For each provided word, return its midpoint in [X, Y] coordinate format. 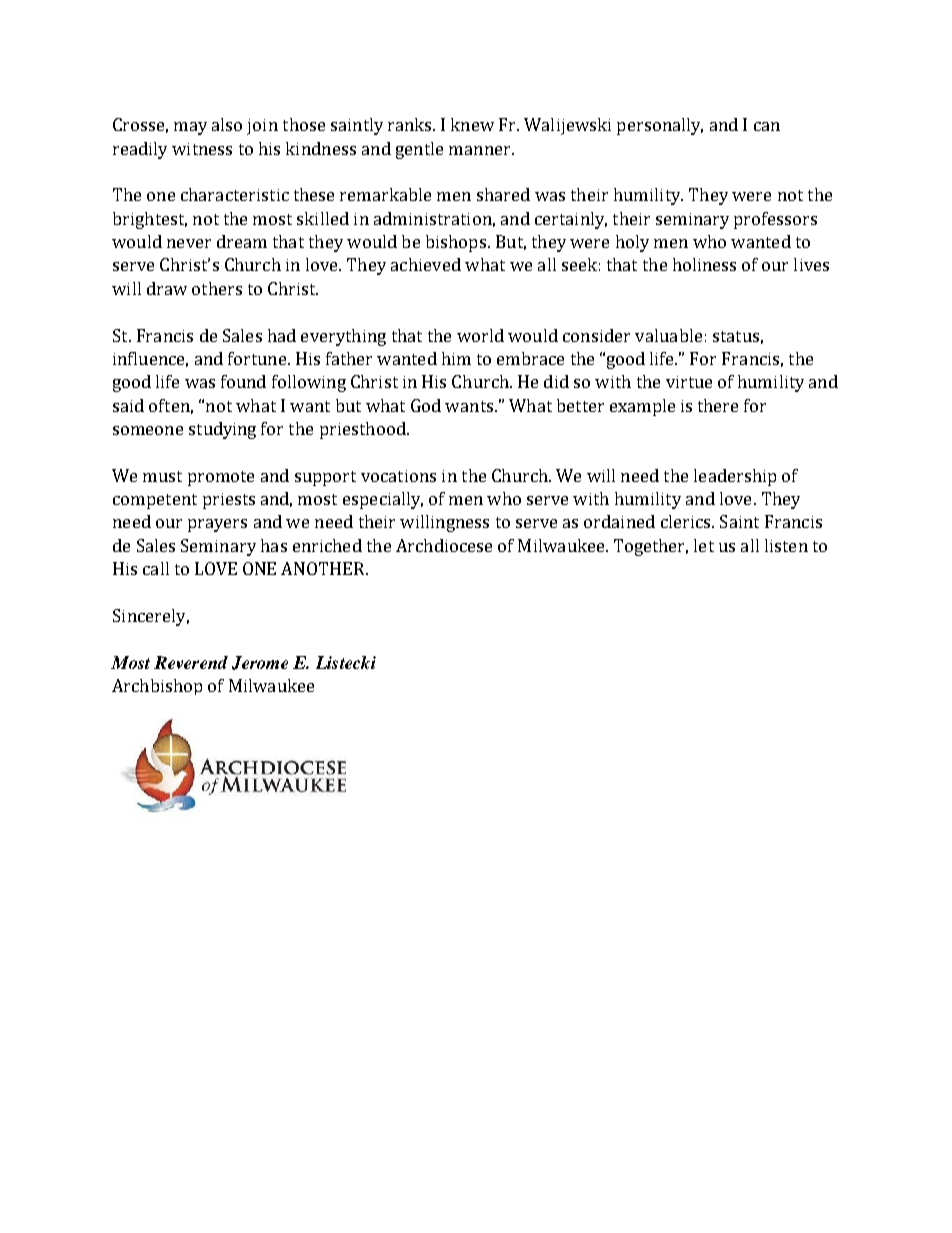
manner [481, 150]
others [217, 288]
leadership [735, 477]
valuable [668, 335]
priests [229, 501]
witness [202, 149]
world [480, 335]
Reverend [191, 662]
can [767, 126]
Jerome [260, 663]
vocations [398, 476]
